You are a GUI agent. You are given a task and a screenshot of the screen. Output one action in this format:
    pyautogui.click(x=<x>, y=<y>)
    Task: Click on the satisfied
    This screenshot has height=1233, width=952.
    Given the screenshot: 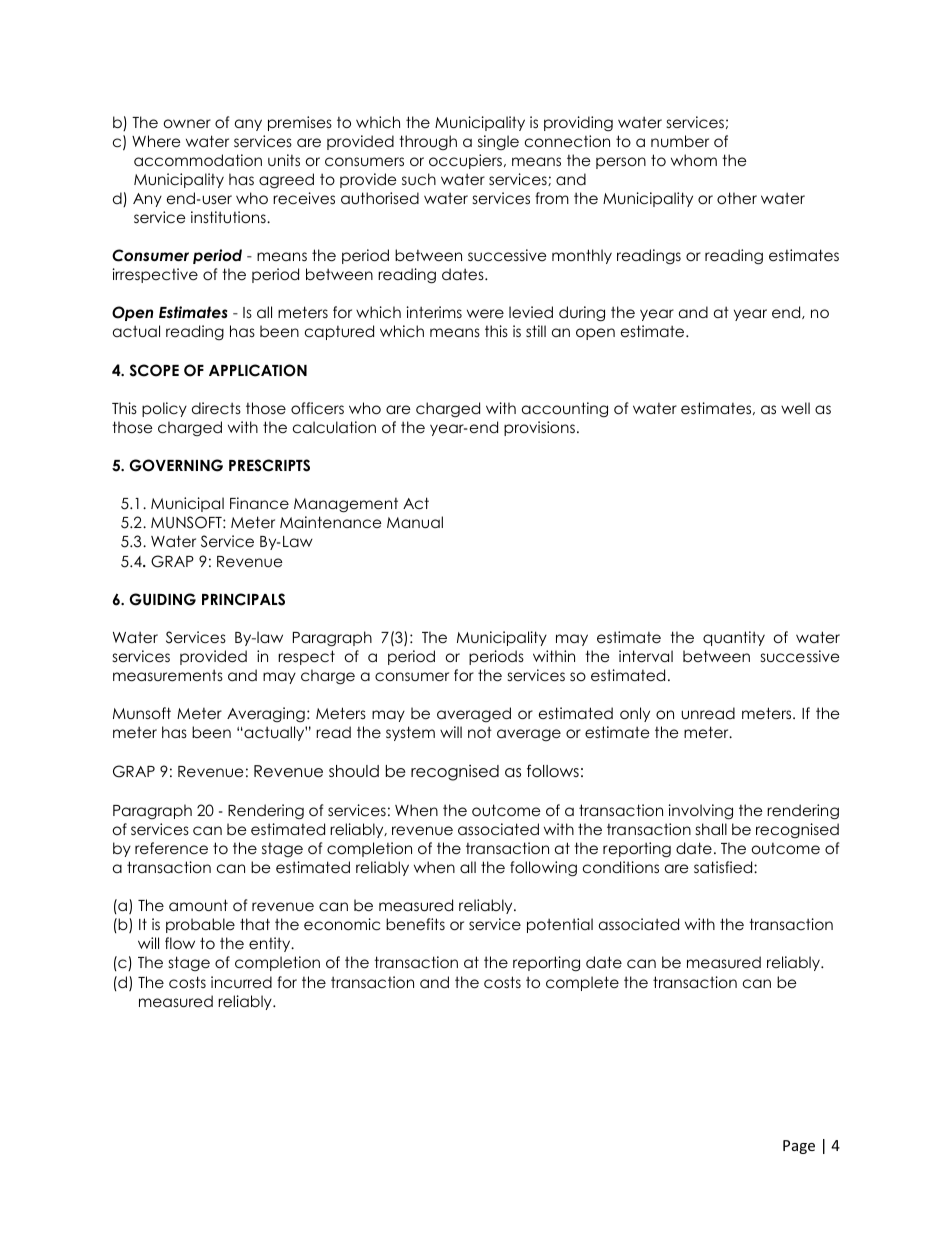 What is the action you would take?
    pyautogui.click(x=724, y=867)
